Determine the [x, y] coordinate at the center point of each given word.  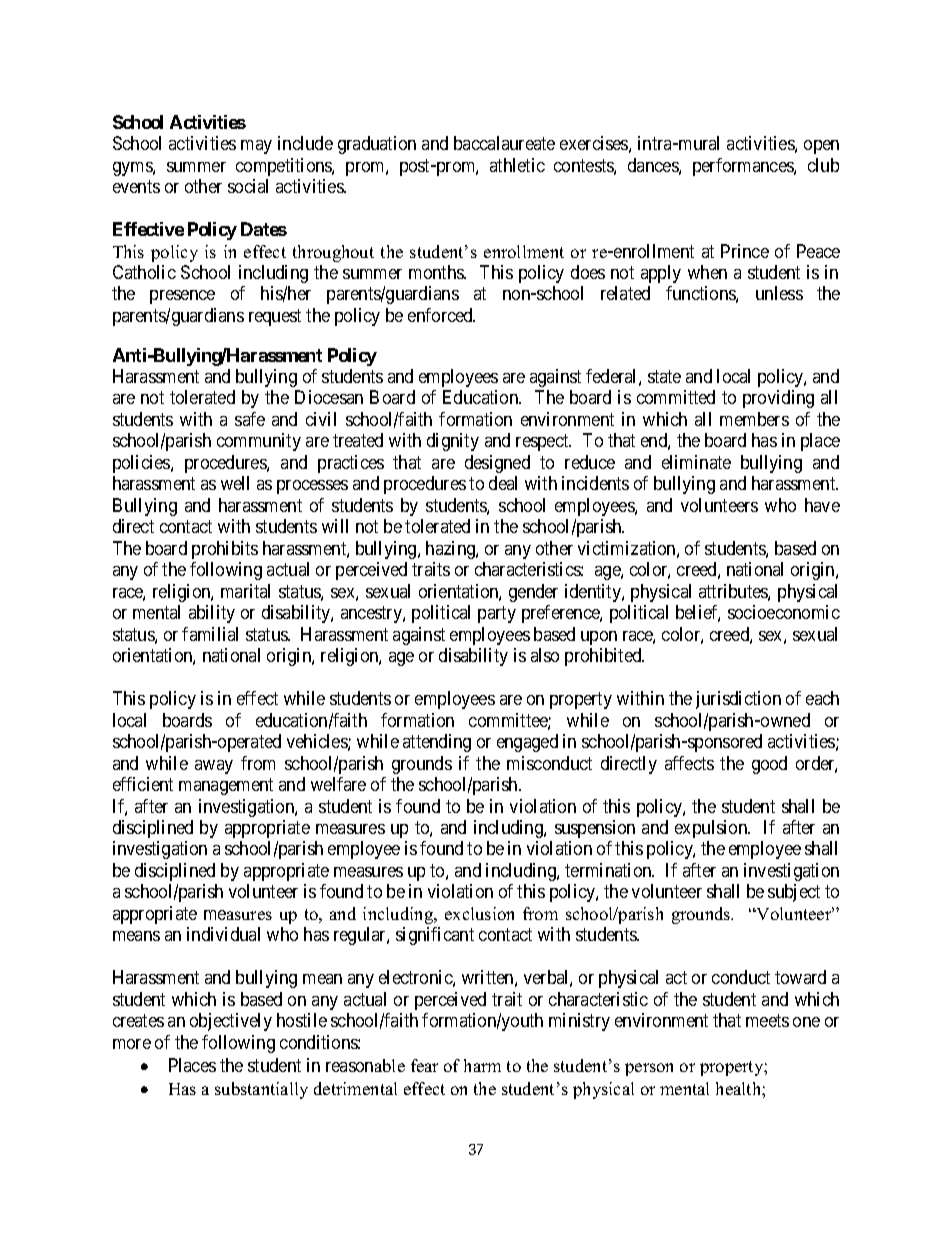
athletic [517, 165]
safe [250, 419]
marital [245, 591]
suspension [595, 829]
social [248, 186]
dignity [453, 442]
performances [744, 167]
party [497, 614]
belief [698, 613]
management [226, 786]
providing [778, 399]
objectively [231, 1022]
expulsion [712, 829]
